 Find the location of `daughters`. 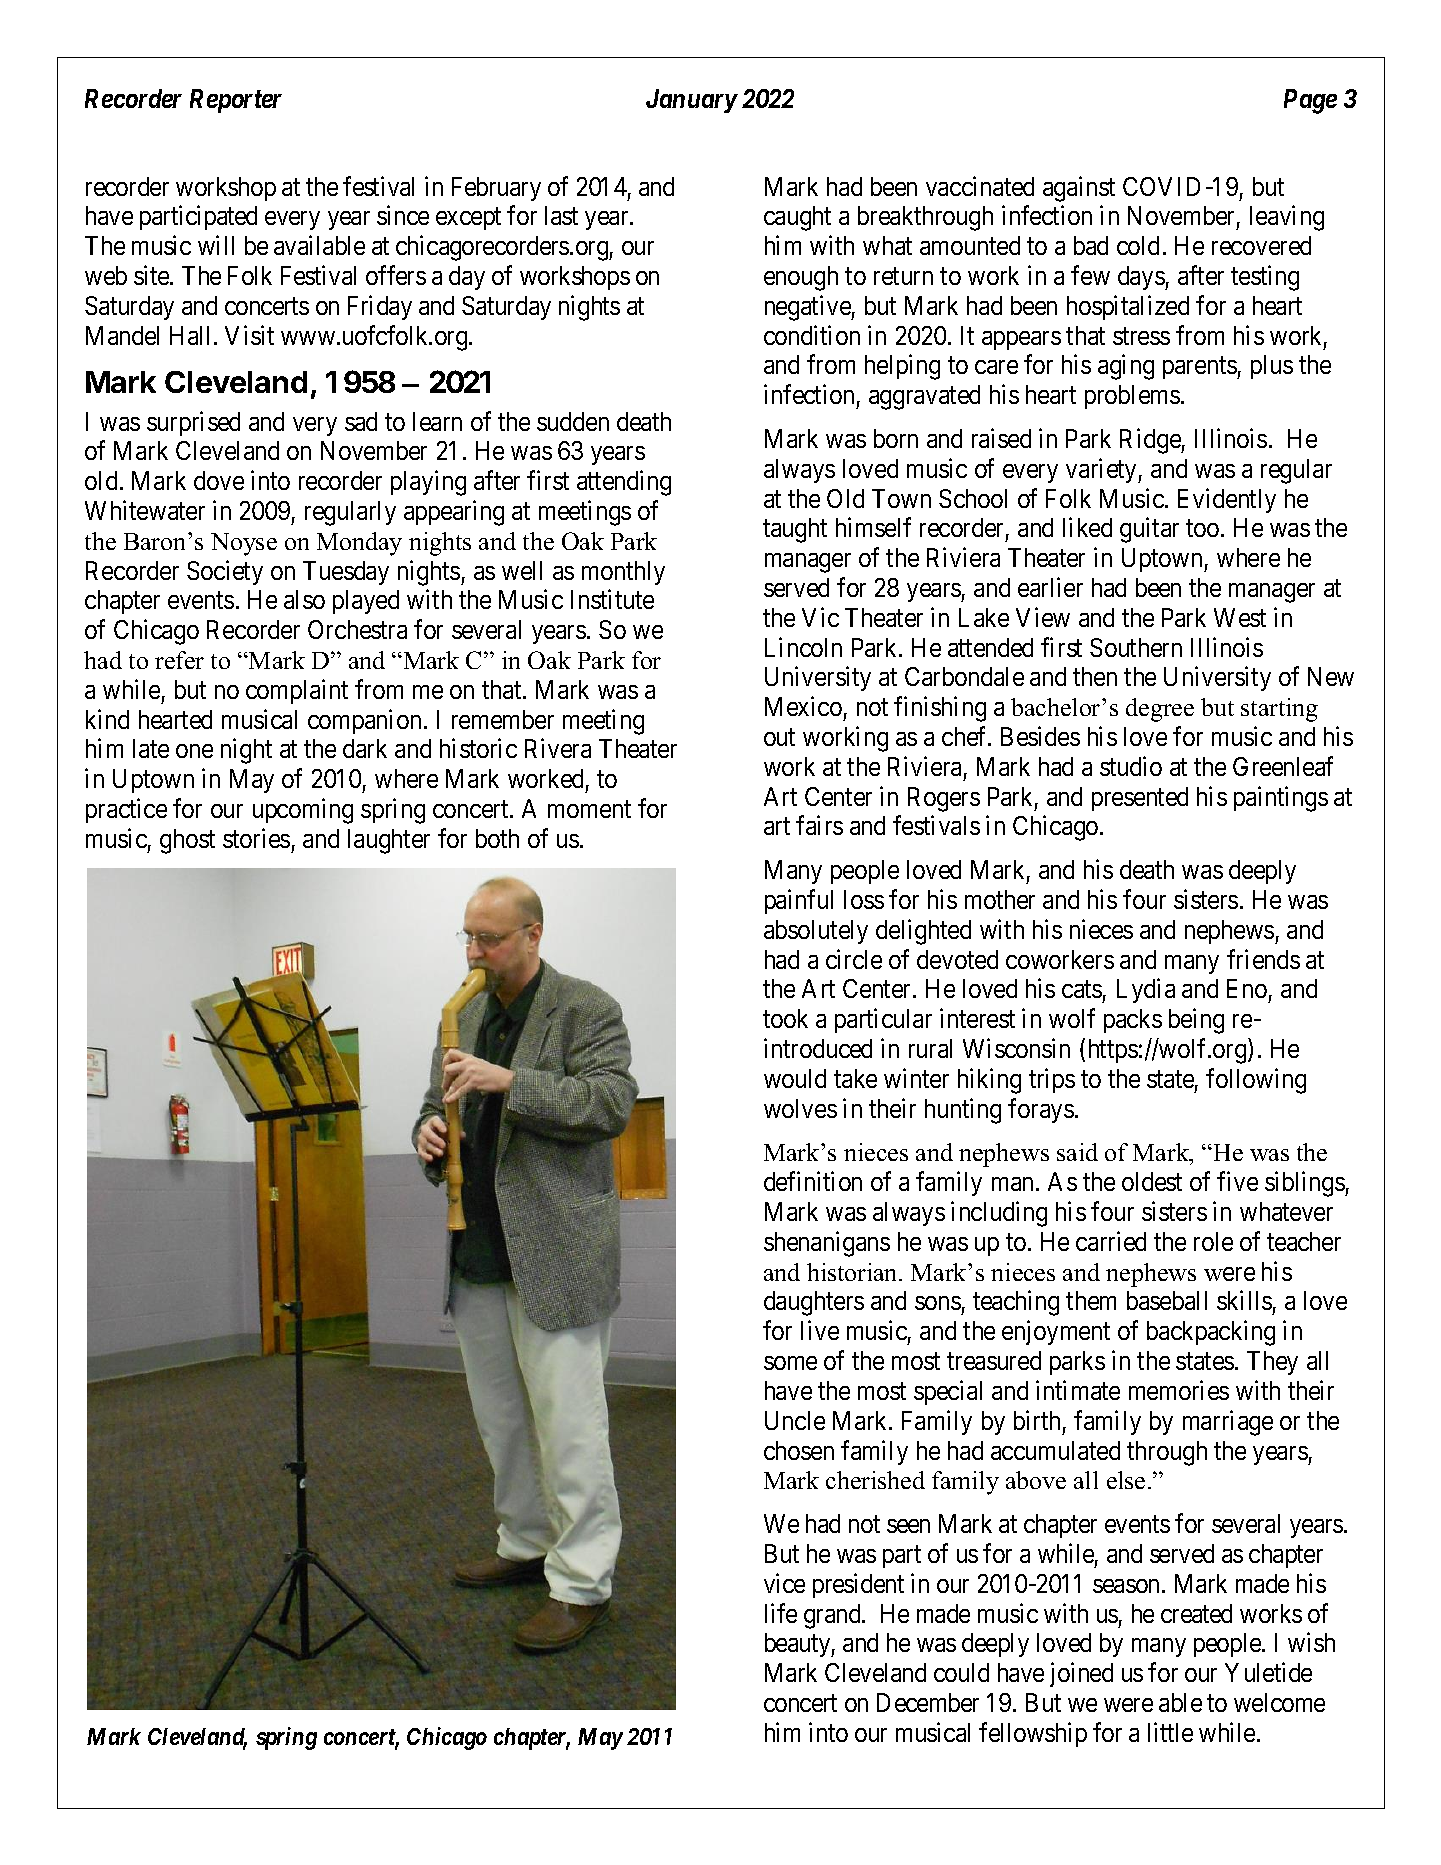

daughters is located at coordinates (814, 1303).
